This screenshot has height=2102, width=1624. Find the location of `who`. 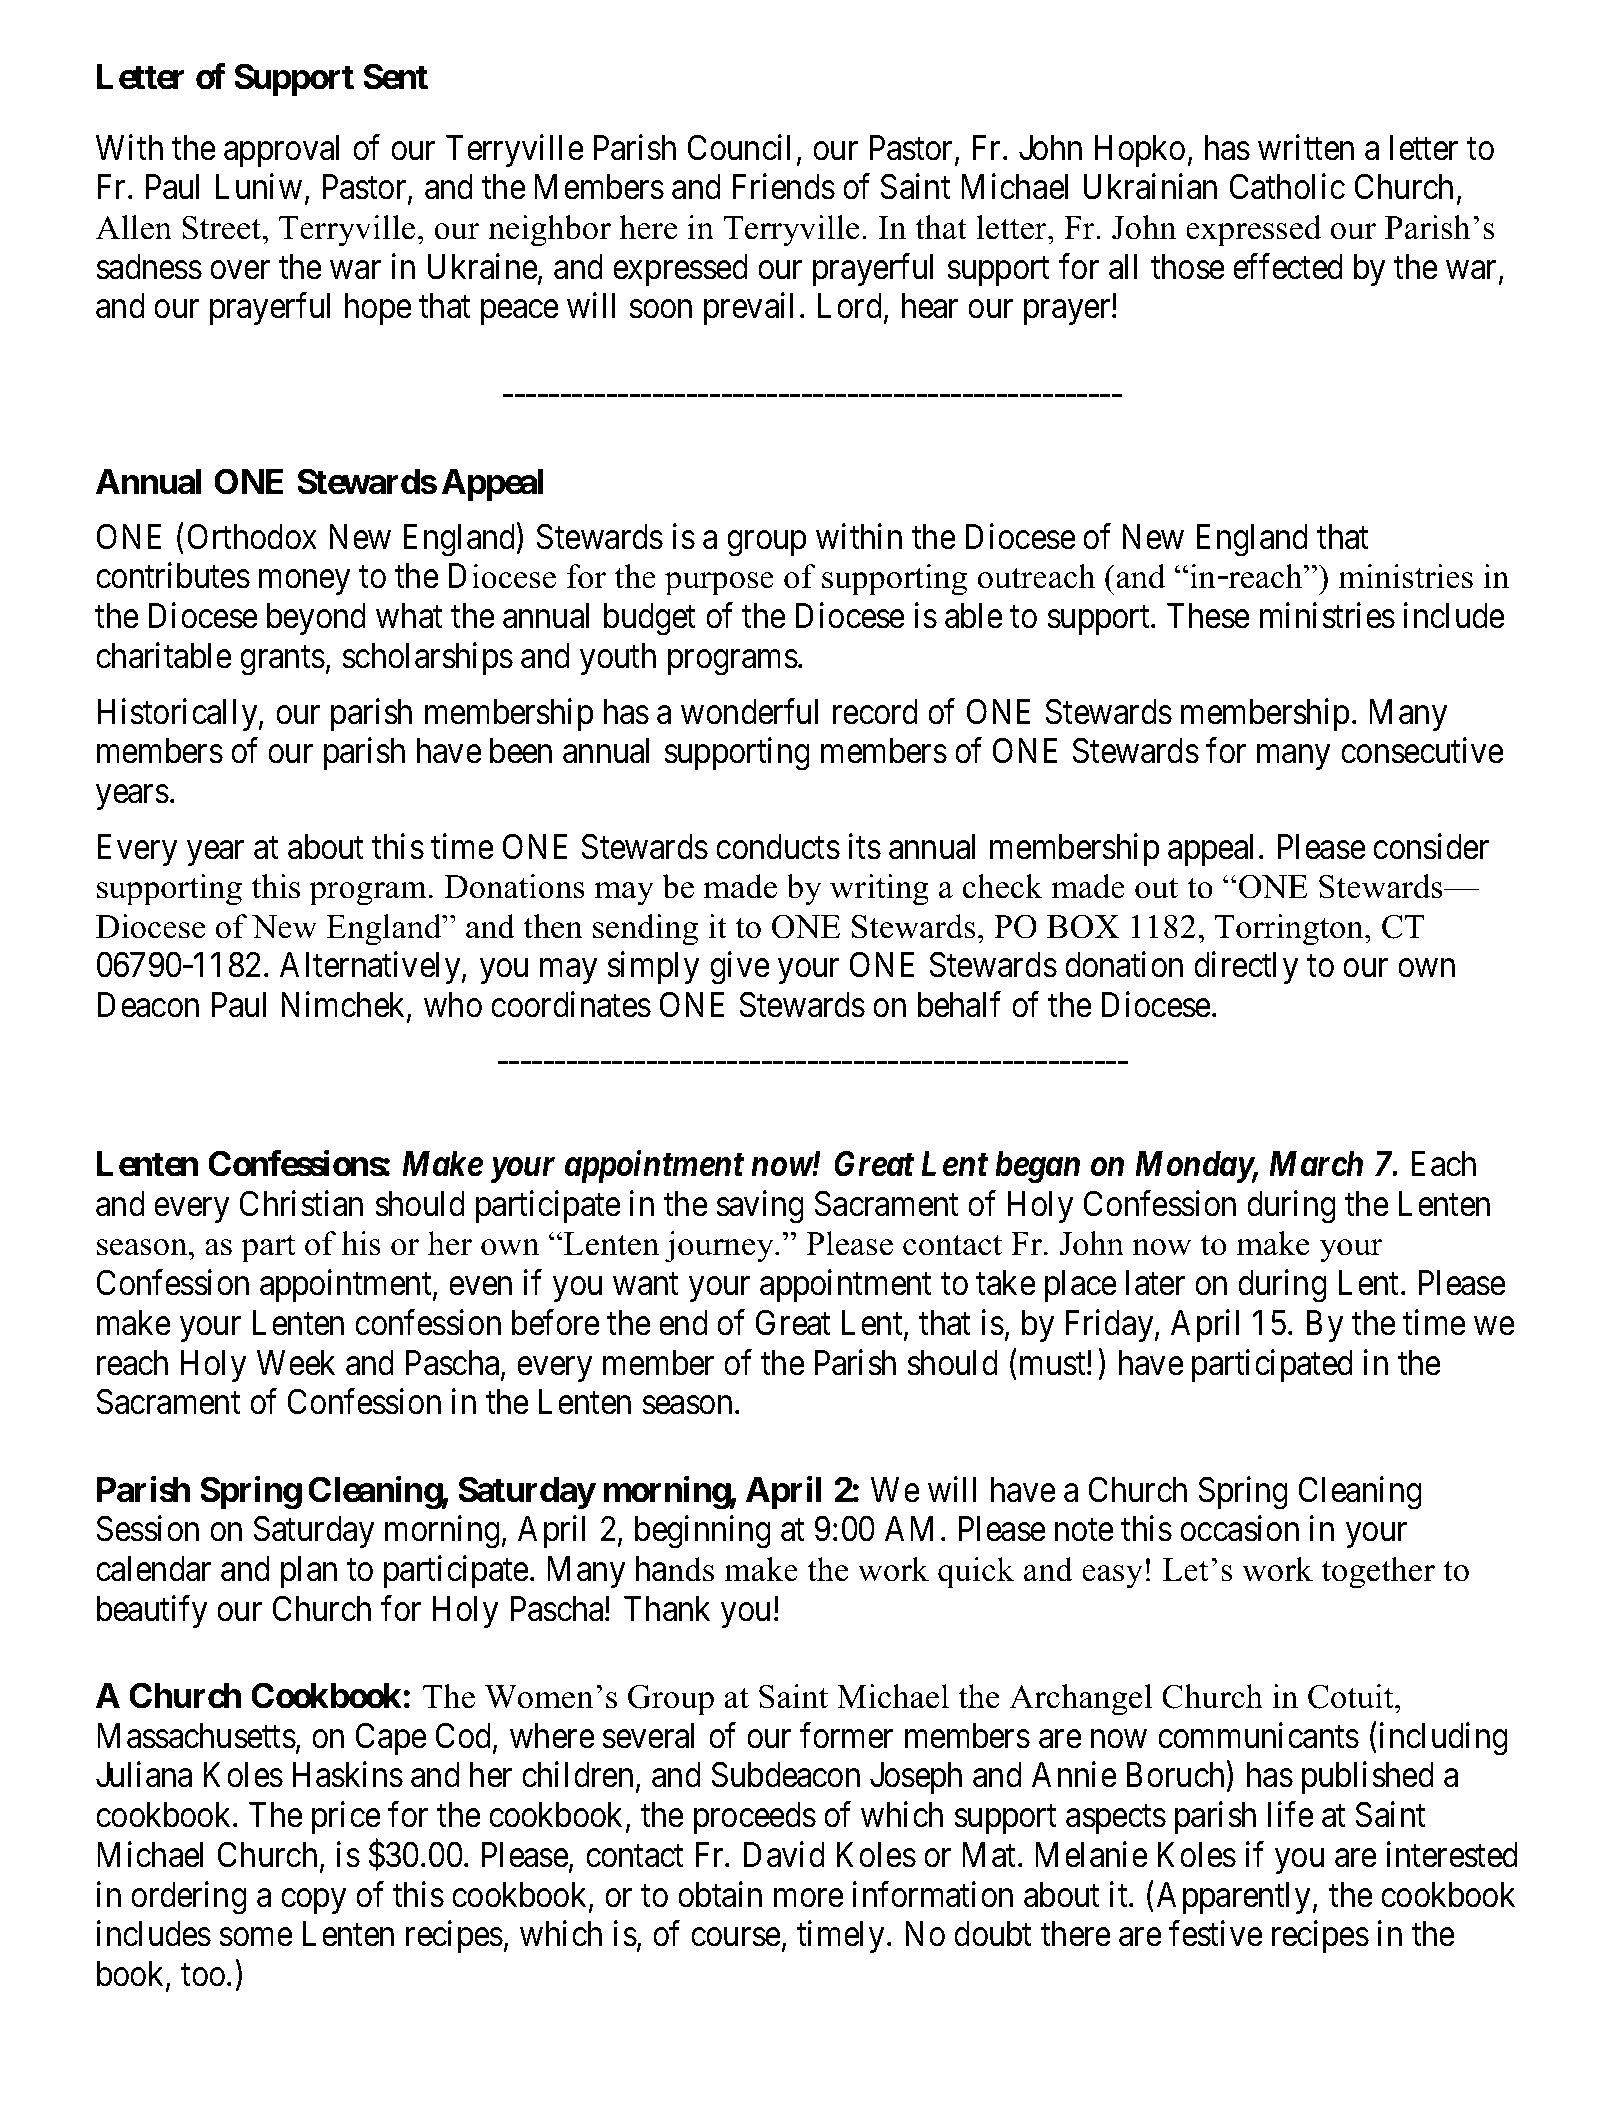

who is located at coordinates (453, 1005).
